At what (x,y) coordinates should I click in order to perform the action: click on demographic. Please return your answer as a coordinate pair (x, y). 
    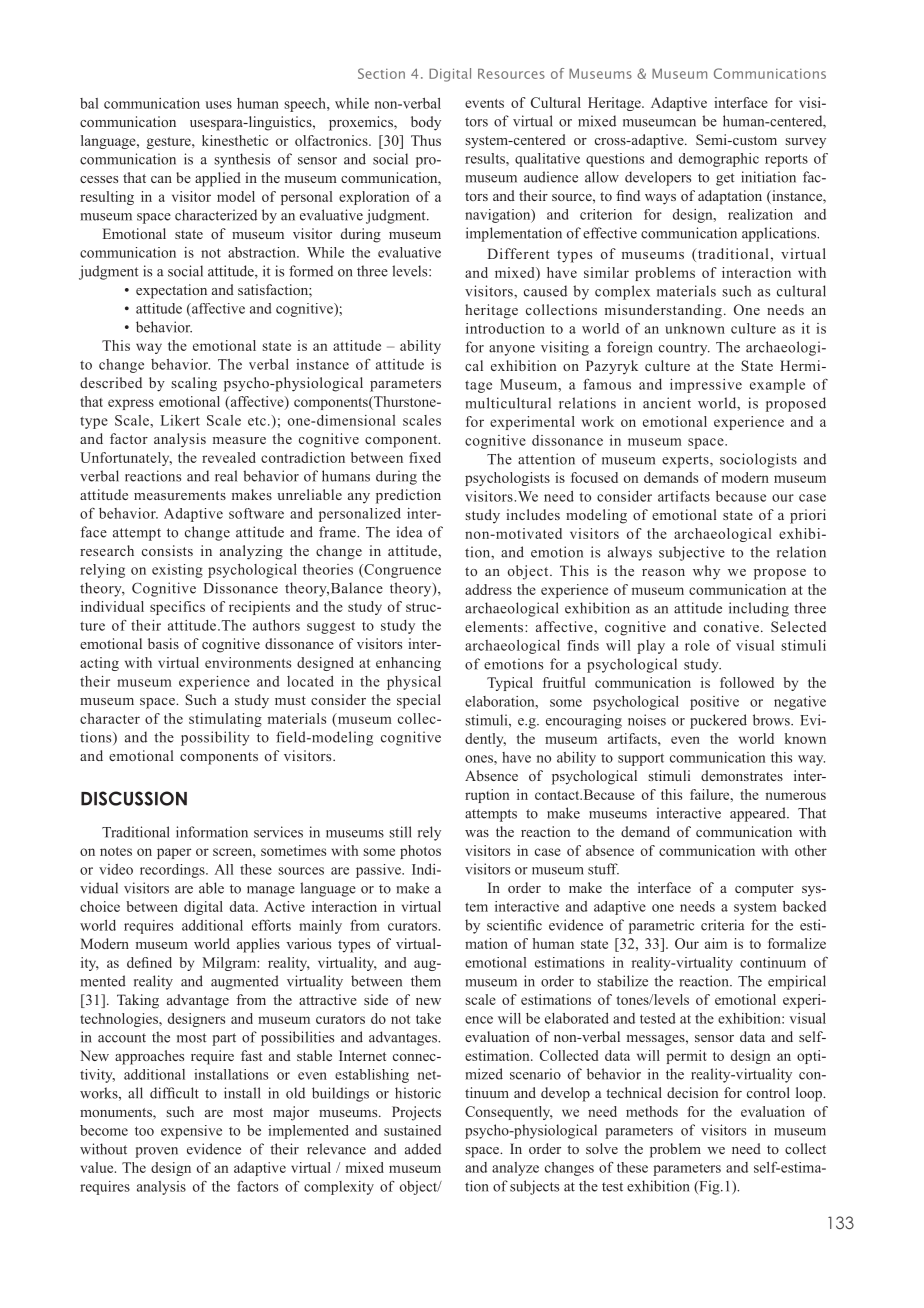
    Looking at the image, I should click on (719, 160).
